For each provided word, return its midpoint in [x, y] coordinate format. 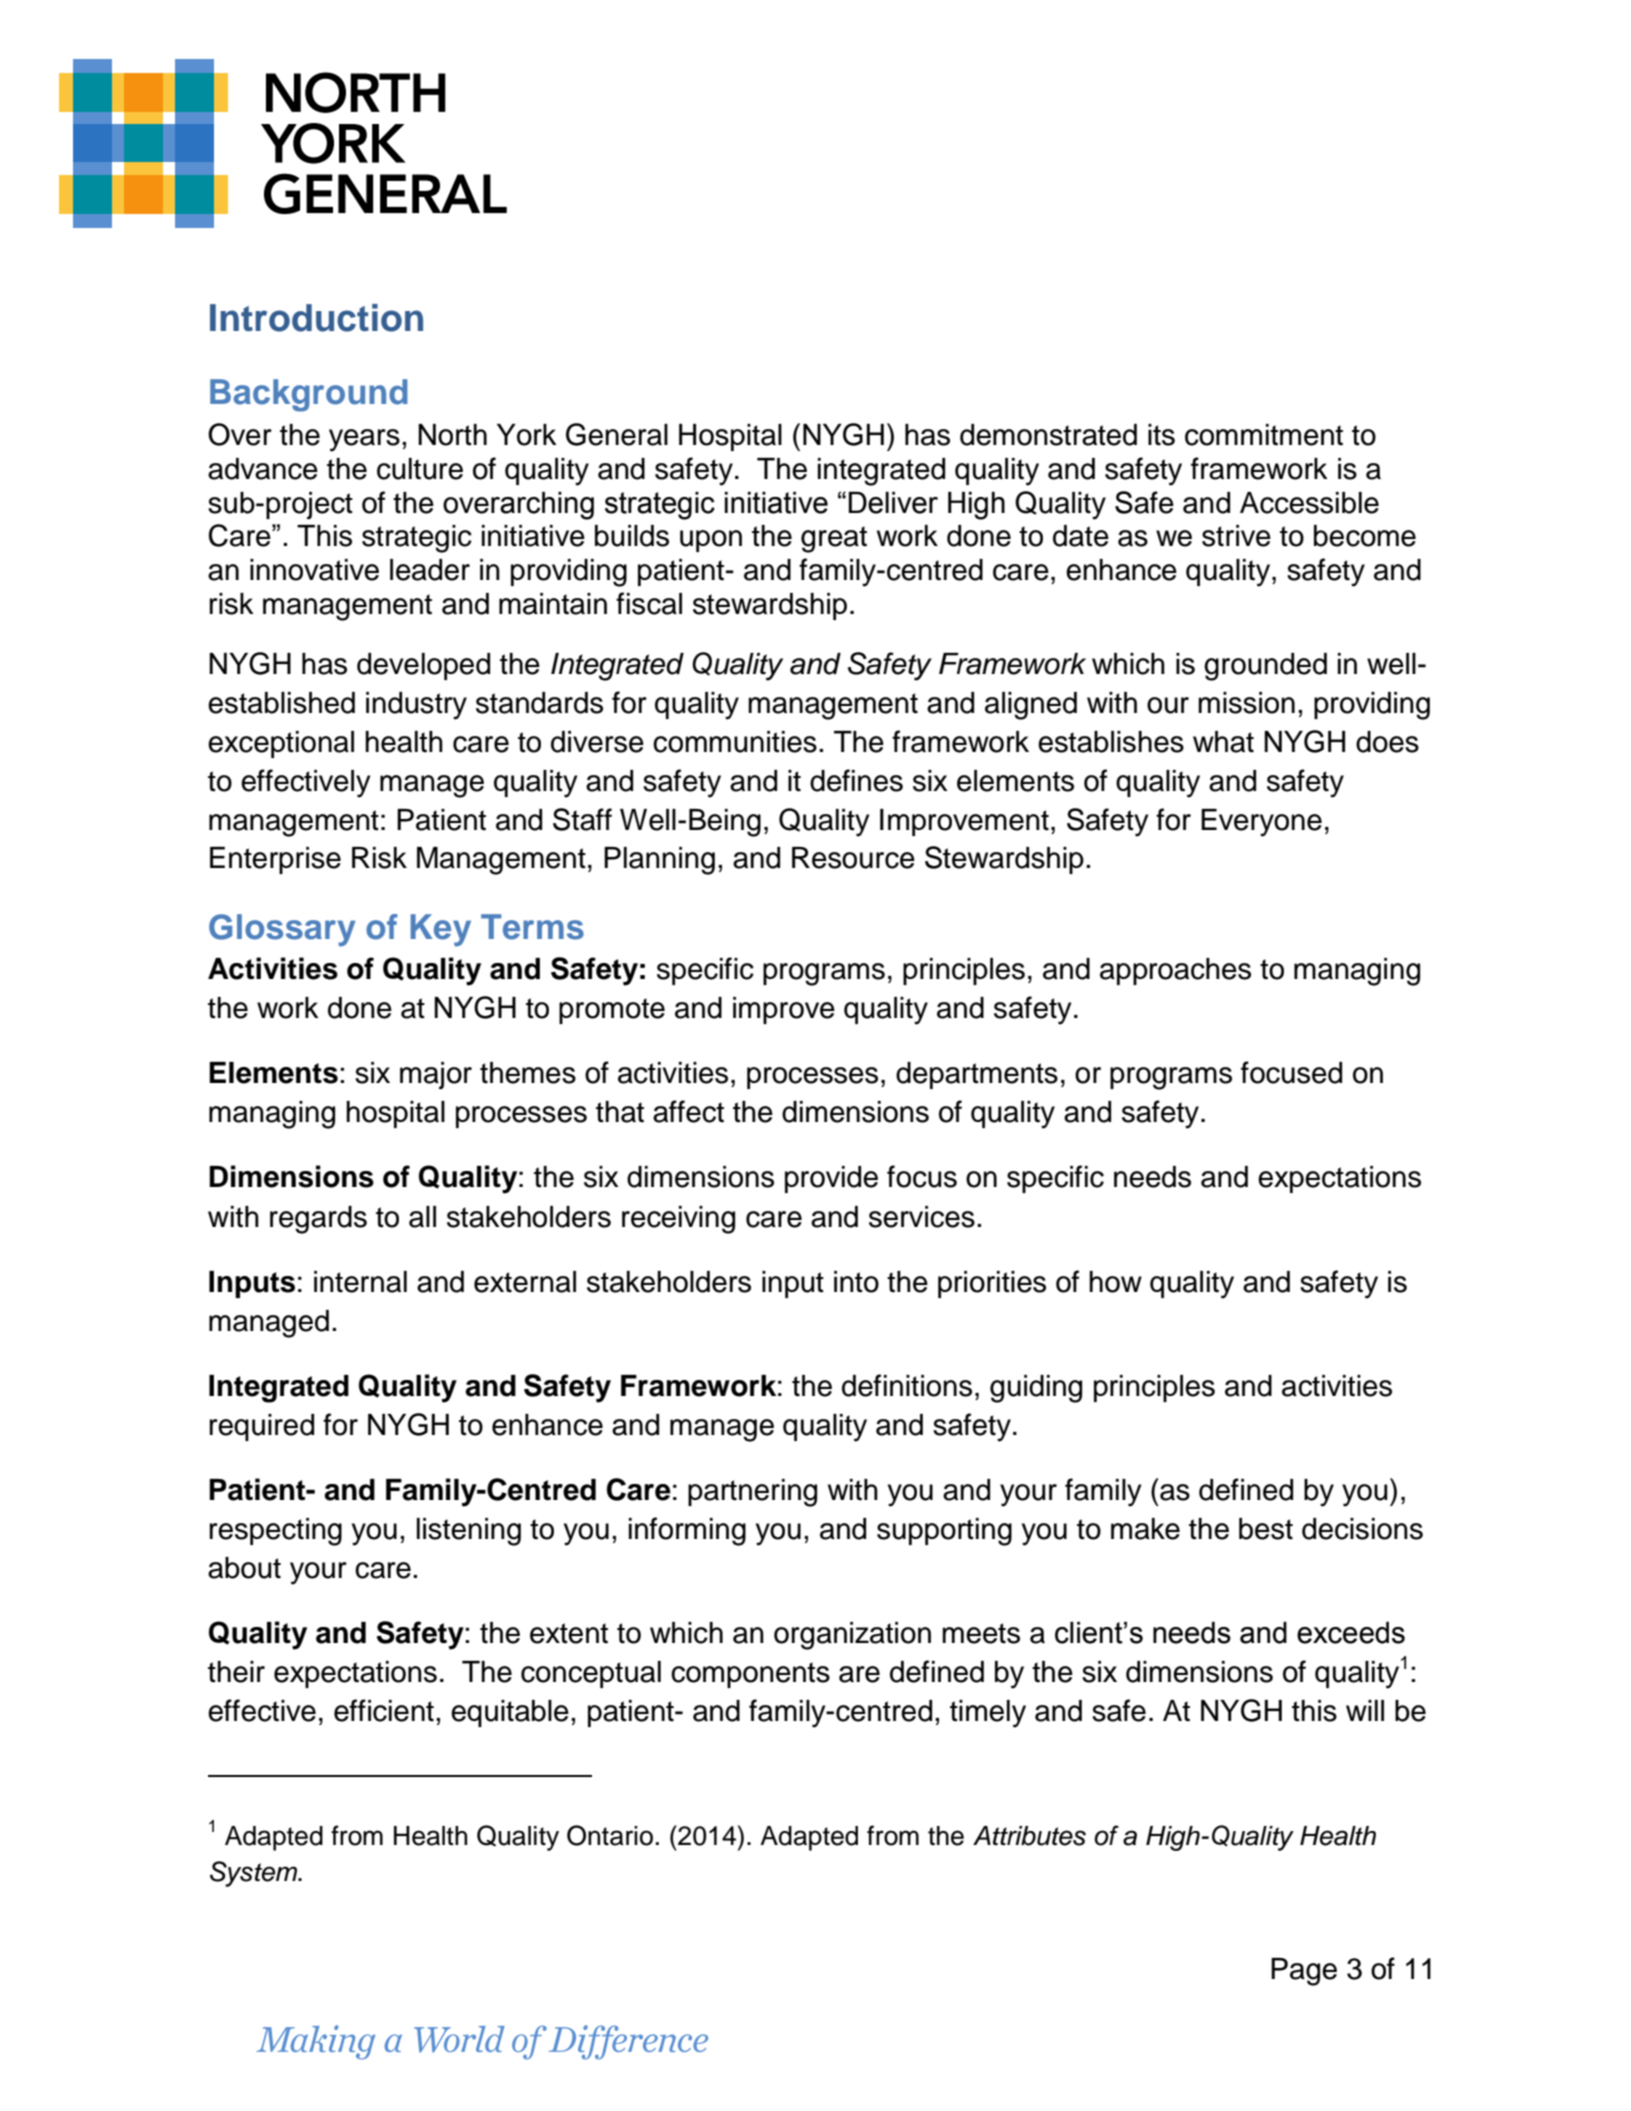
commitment [1264, 435]
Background [309, 395]
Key [441, 930]
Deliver [893, 503]
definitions [907, 1385]
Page [1304, 1972]
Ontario [610, 1835]
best [1266, 1529]
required [262, 1427]
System [255, 1874]
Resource [853, 858]
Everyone [1261, 823]
